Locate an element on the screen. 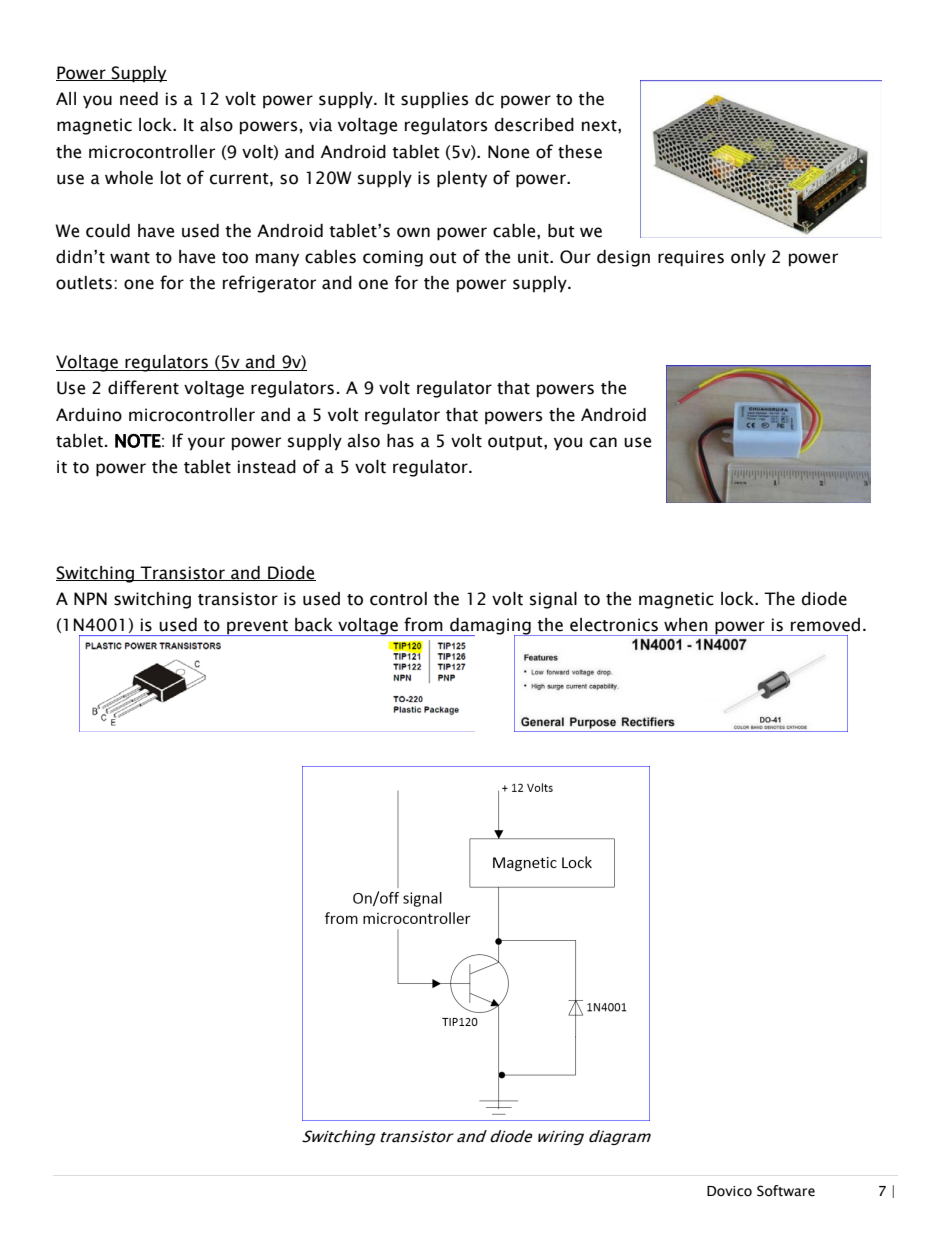  next is located at coordinates (600, 126).
